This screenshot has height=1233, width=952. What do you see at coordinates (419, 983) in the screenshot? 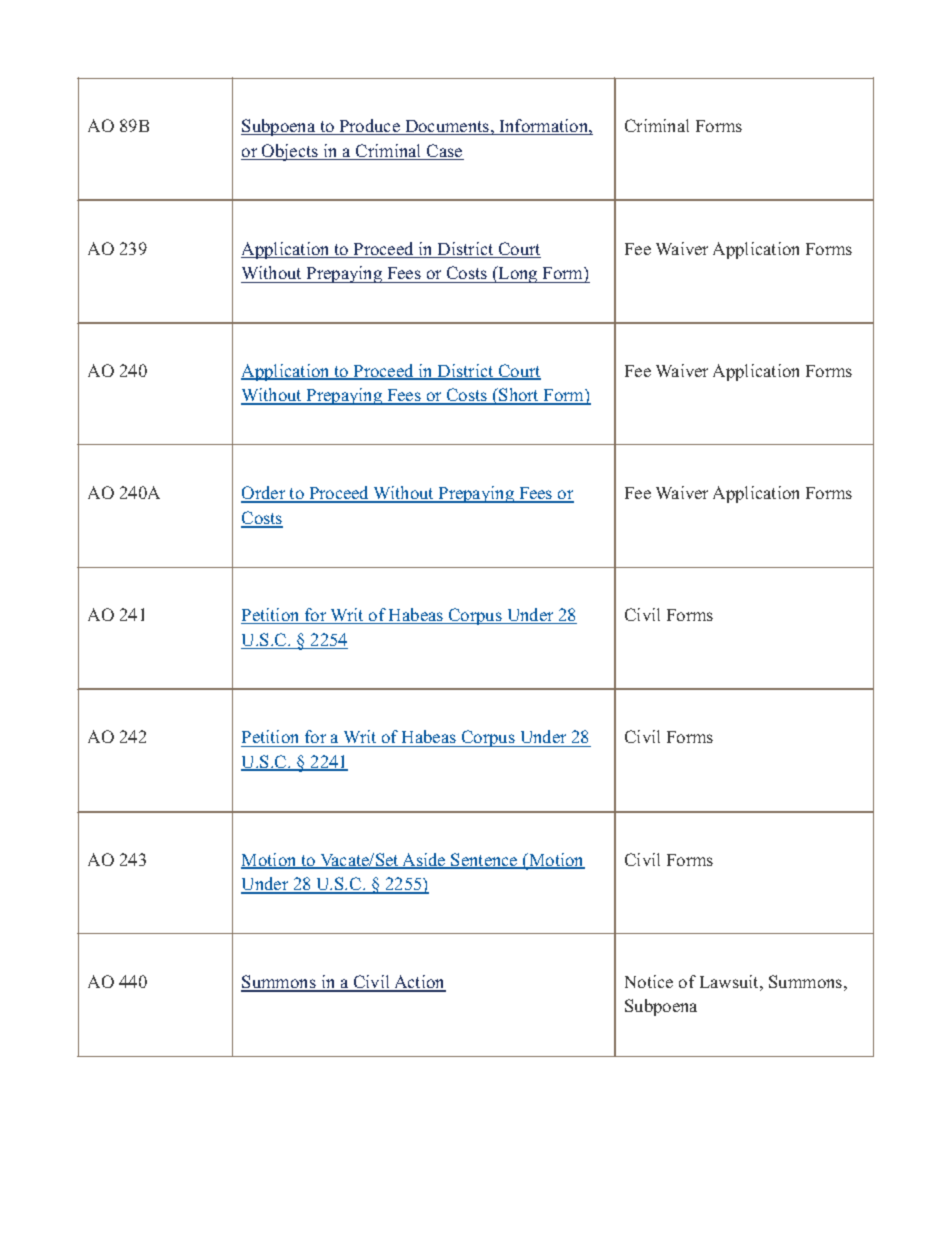
I see `Action` at bounding box center [419, 983].
